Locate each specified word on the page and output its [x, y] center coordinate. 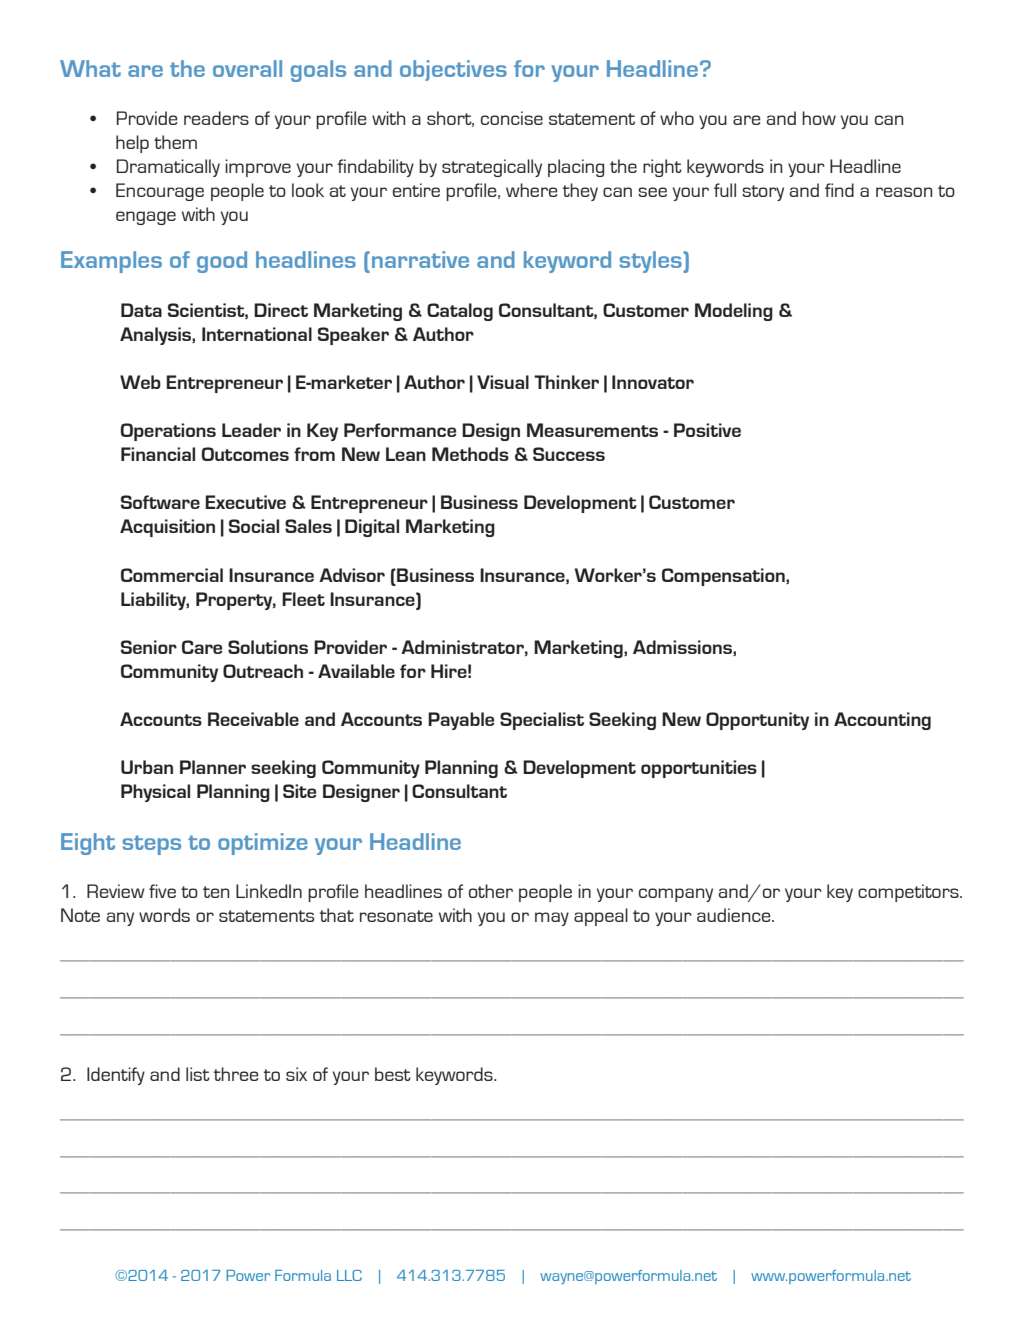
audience [735, 915]
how [819, 118]
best [393, 1074]
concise [512, 118]
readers [216, 118]
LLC [349, 1275]
